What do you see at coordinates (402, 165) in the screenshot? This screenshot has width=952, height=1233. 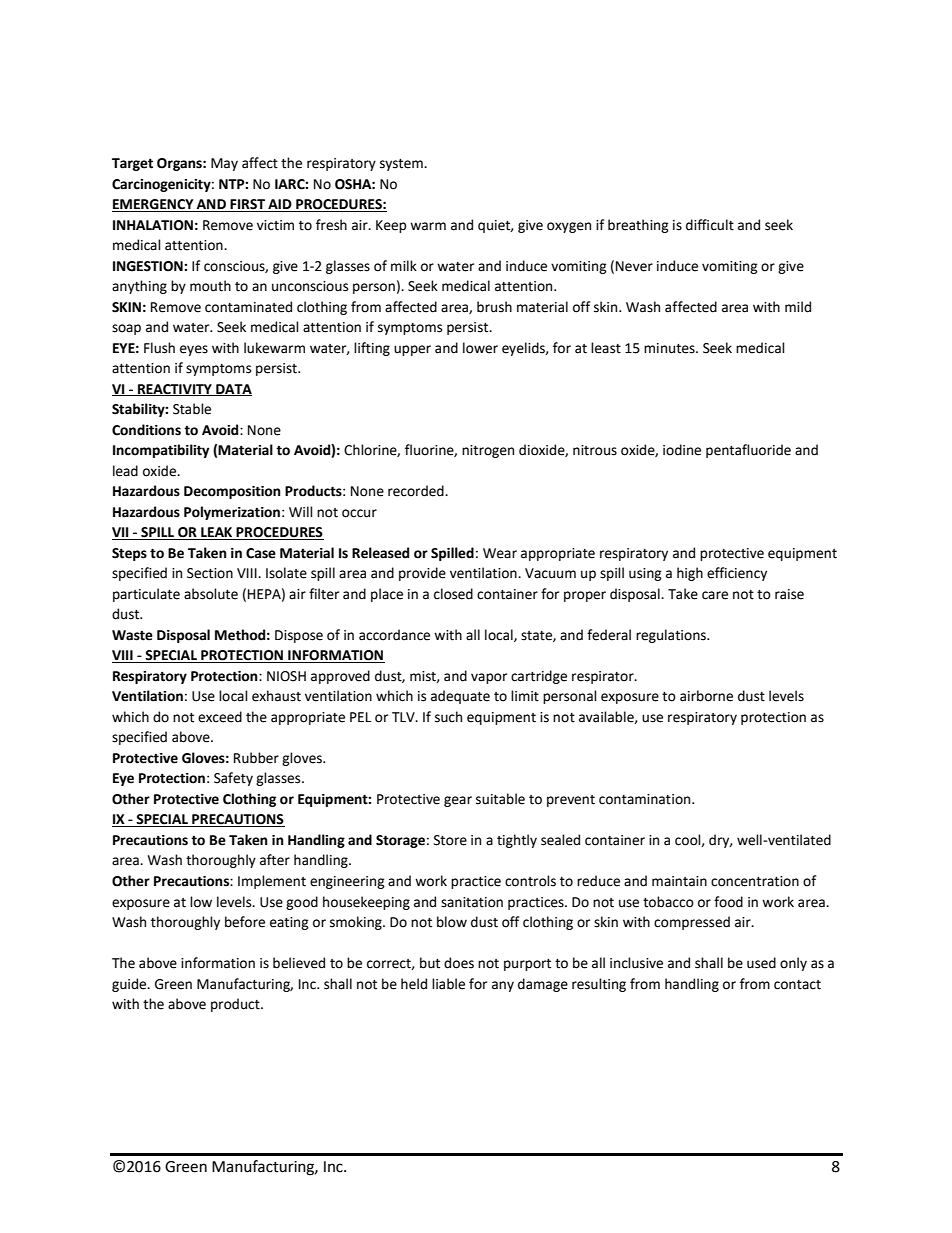 I see `system` at bounding box center [402, 165].
